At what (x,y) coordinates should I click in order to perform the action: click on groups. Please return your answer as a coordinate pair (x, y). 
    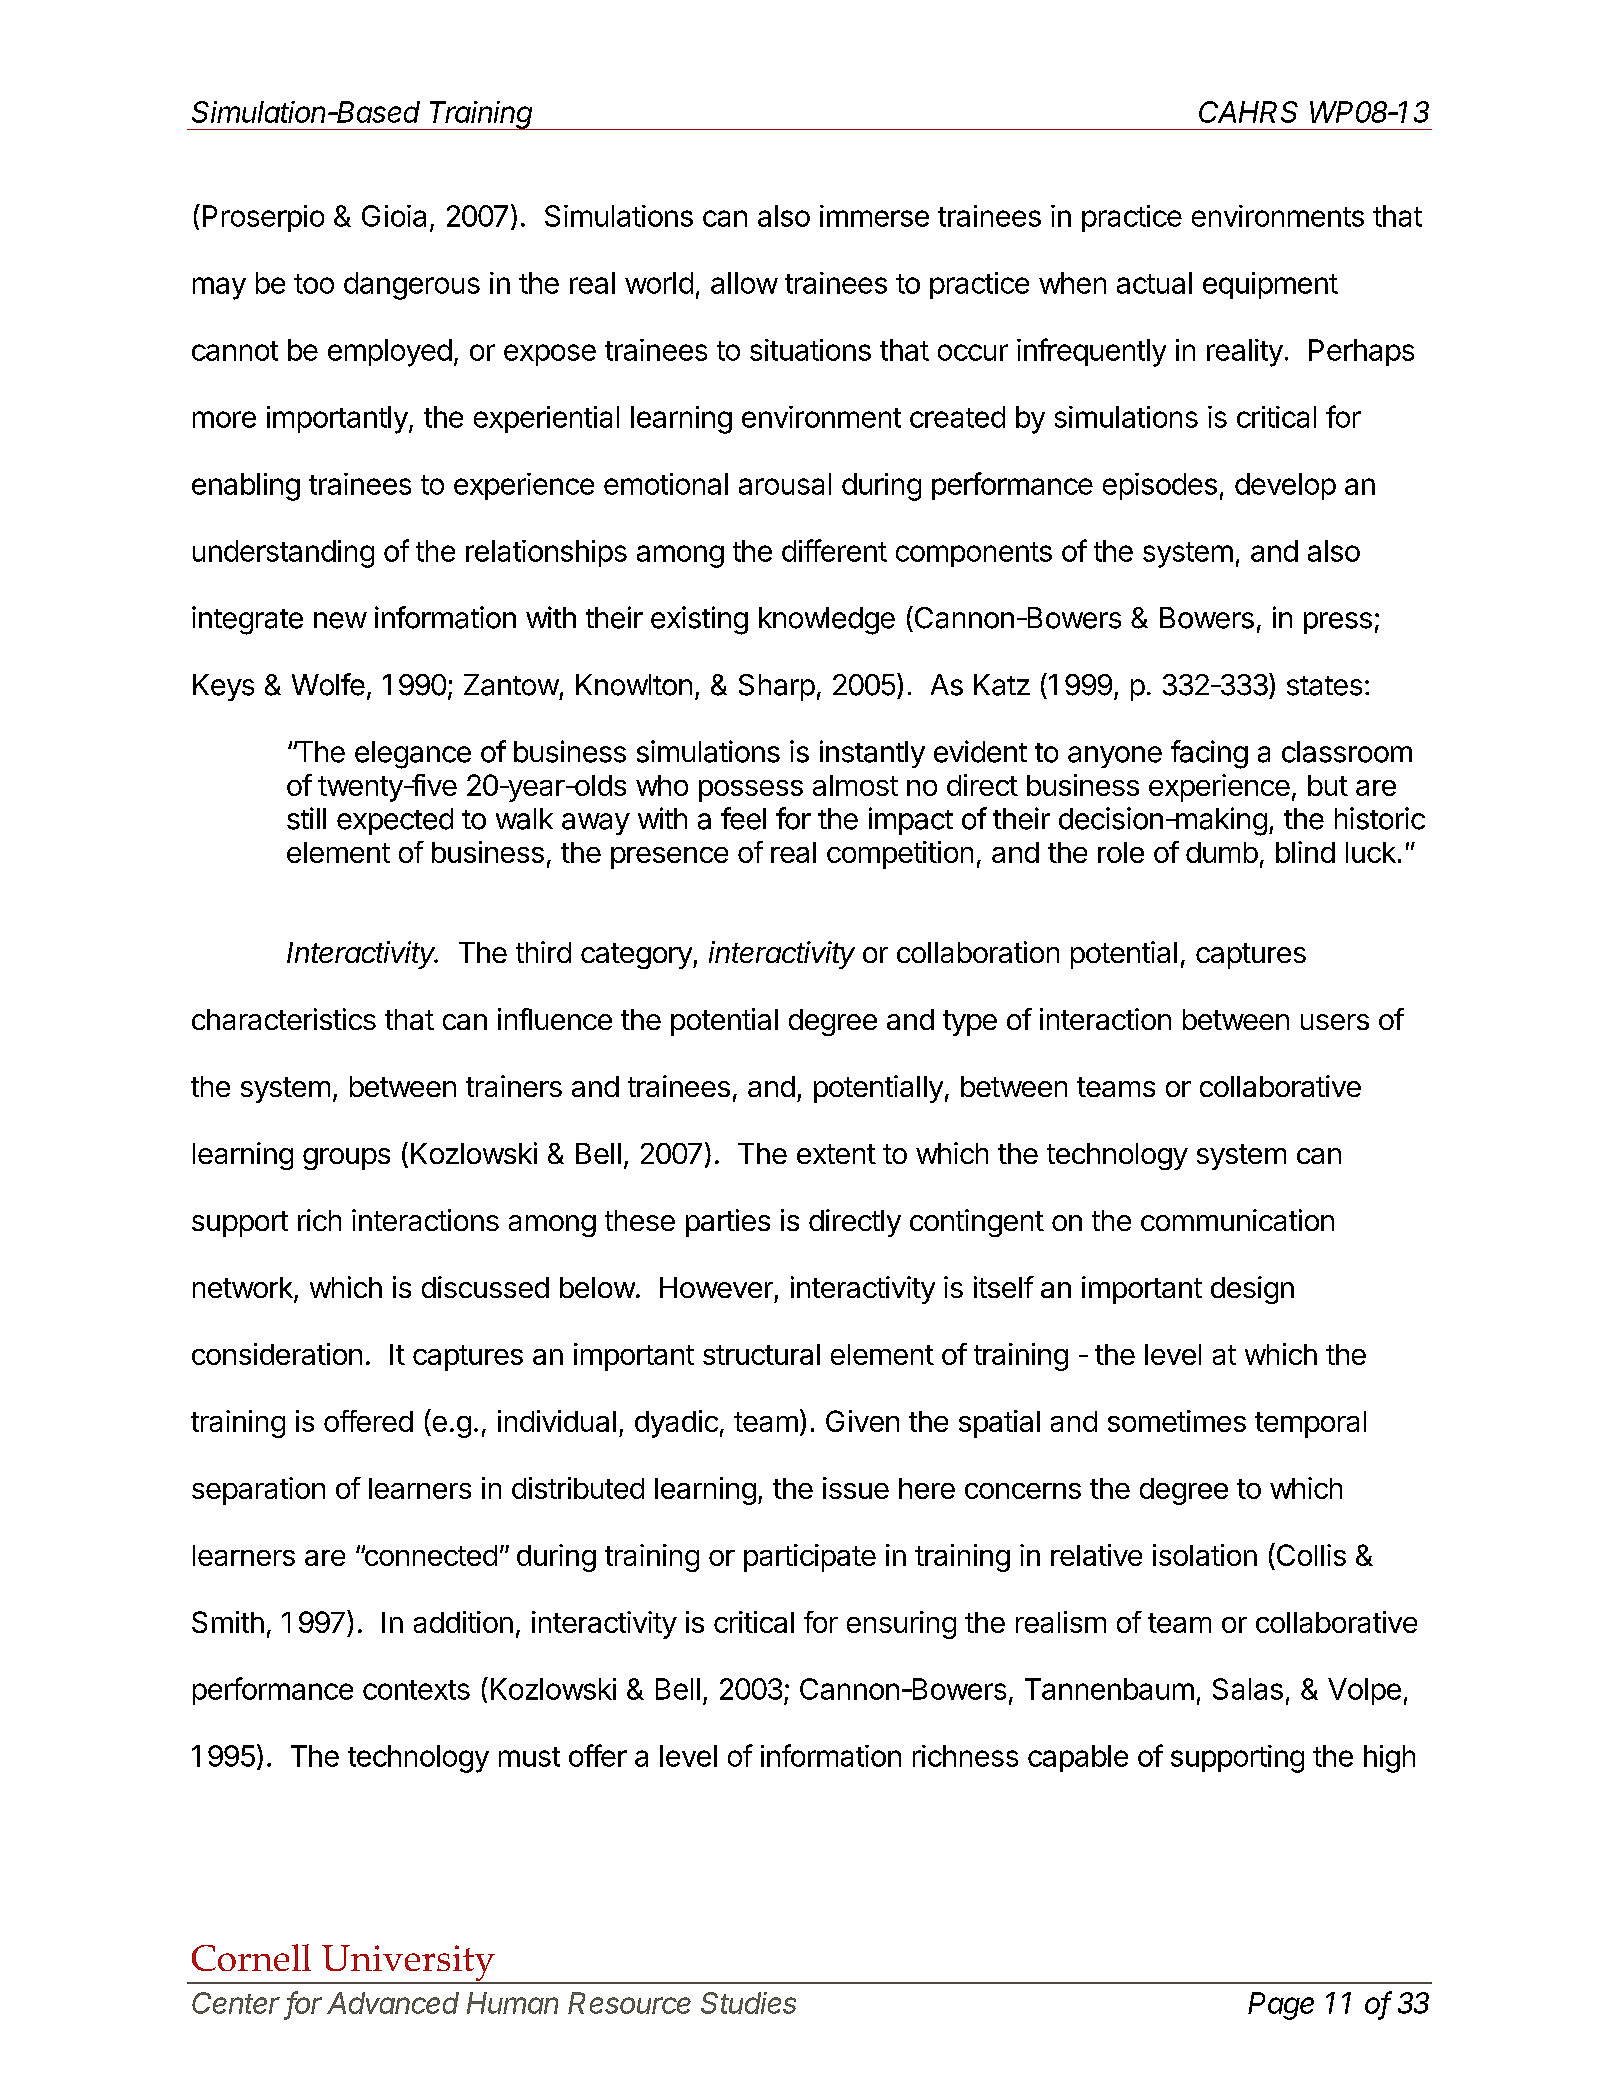
    Looking at the image, I should click on (346, 1159).
